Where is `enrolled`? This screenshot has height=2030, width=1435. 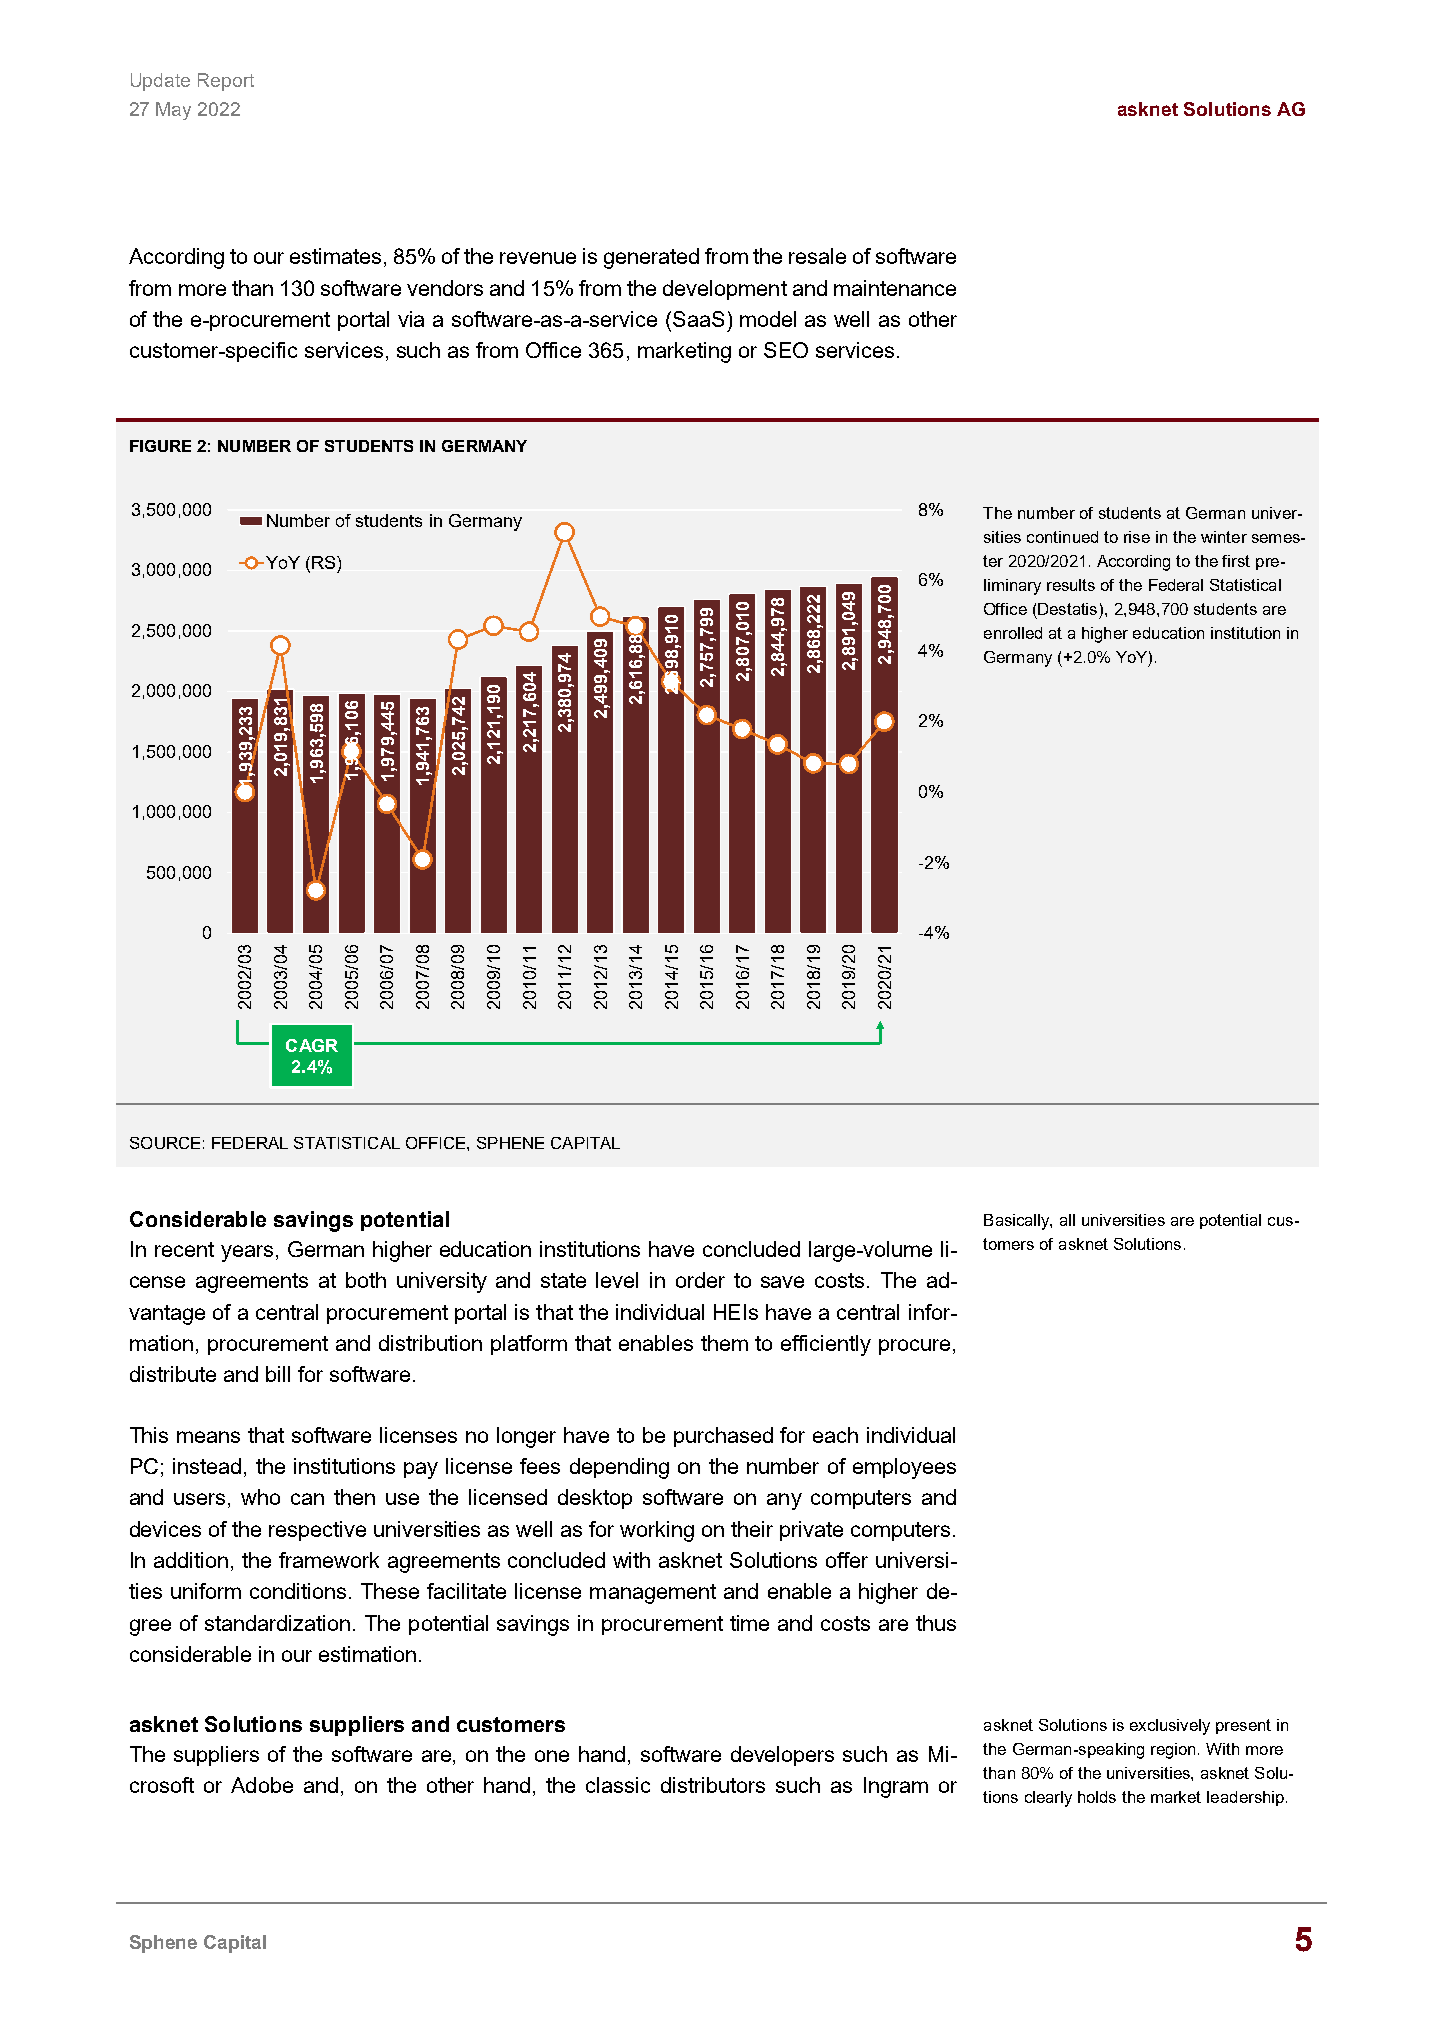
enrolled is located at coordinates (1013, 633).
